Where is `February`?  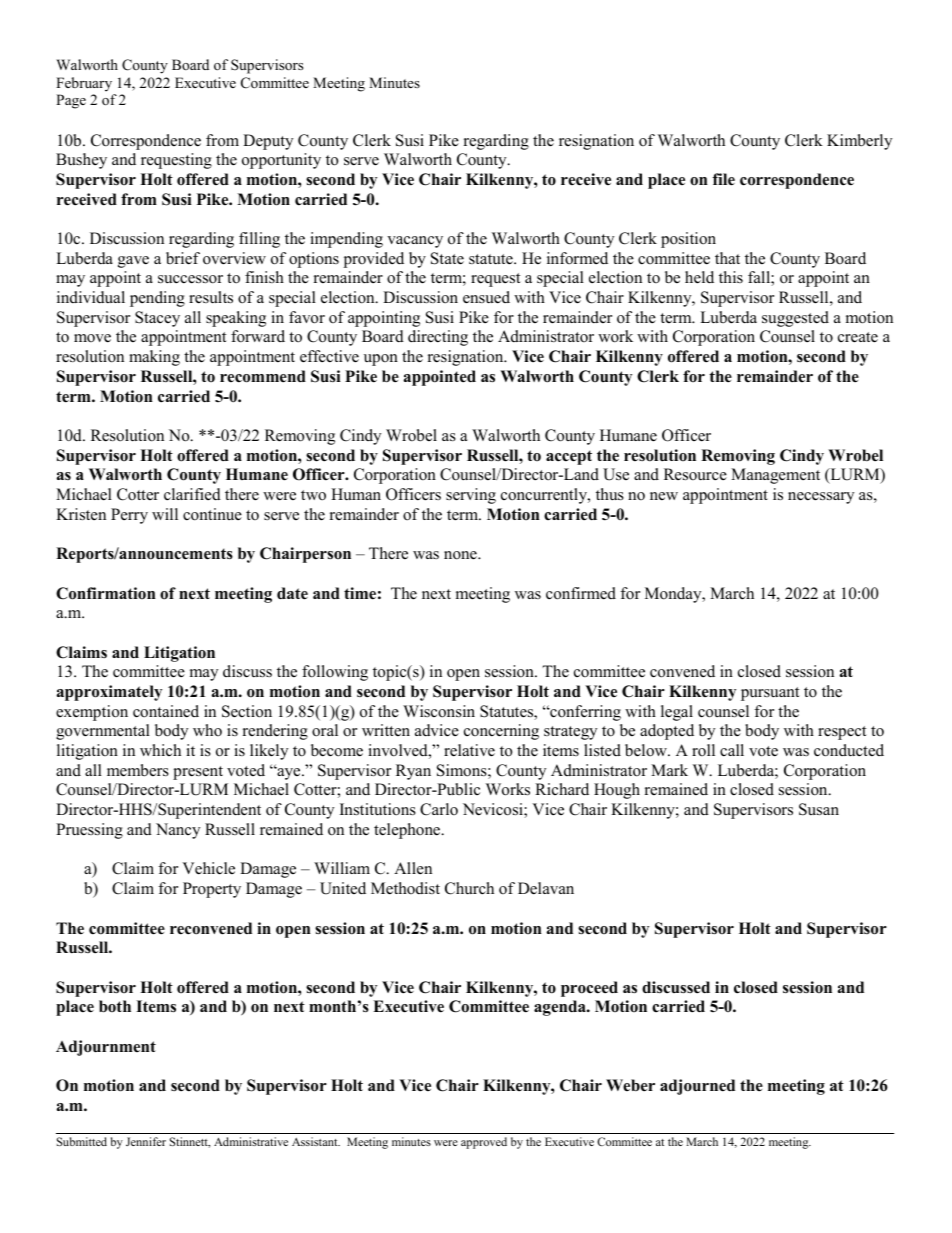
February is located at coordinates (84, 84).
